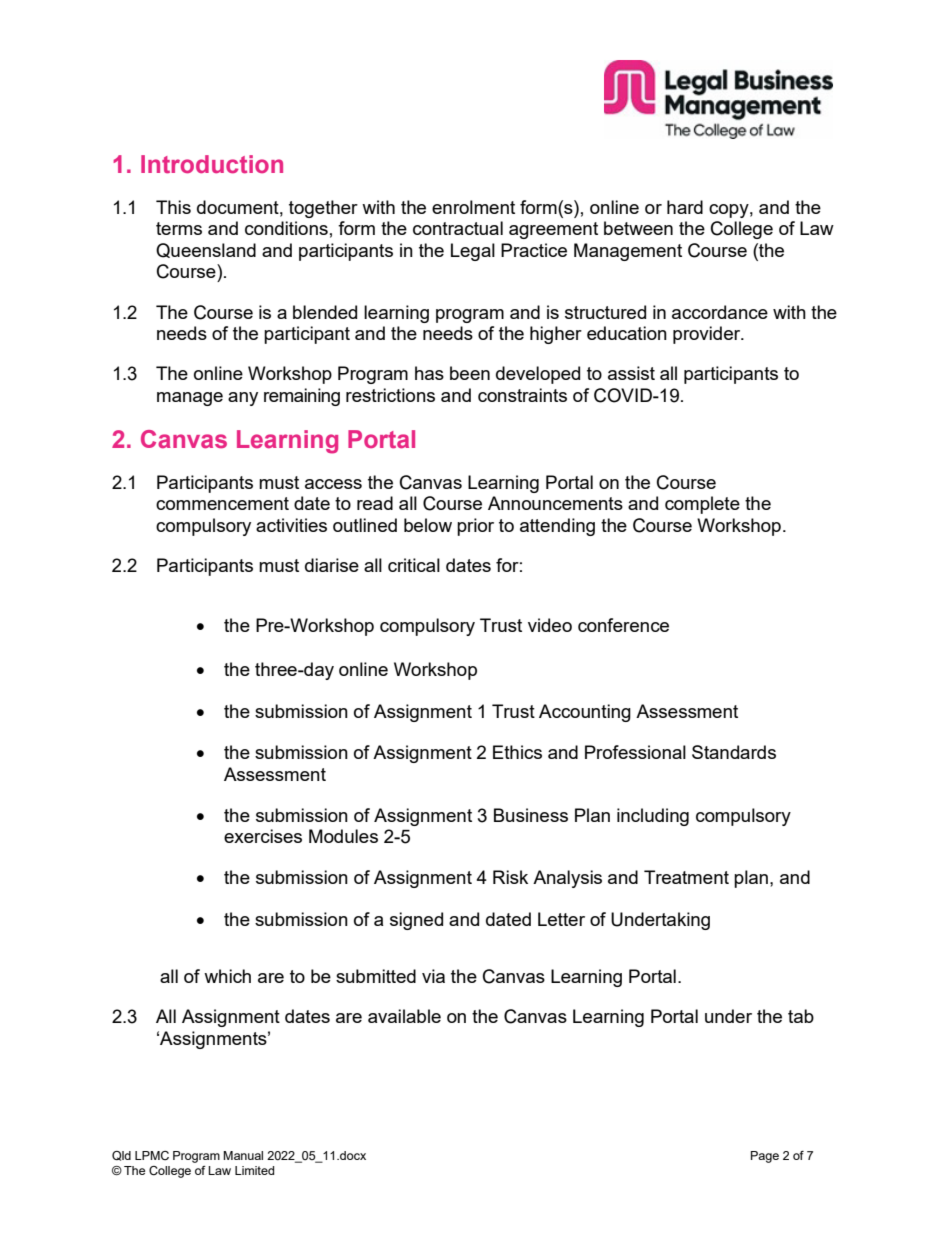 The image size is (952, 1233). I want to click on hard, so click(685, 207).
